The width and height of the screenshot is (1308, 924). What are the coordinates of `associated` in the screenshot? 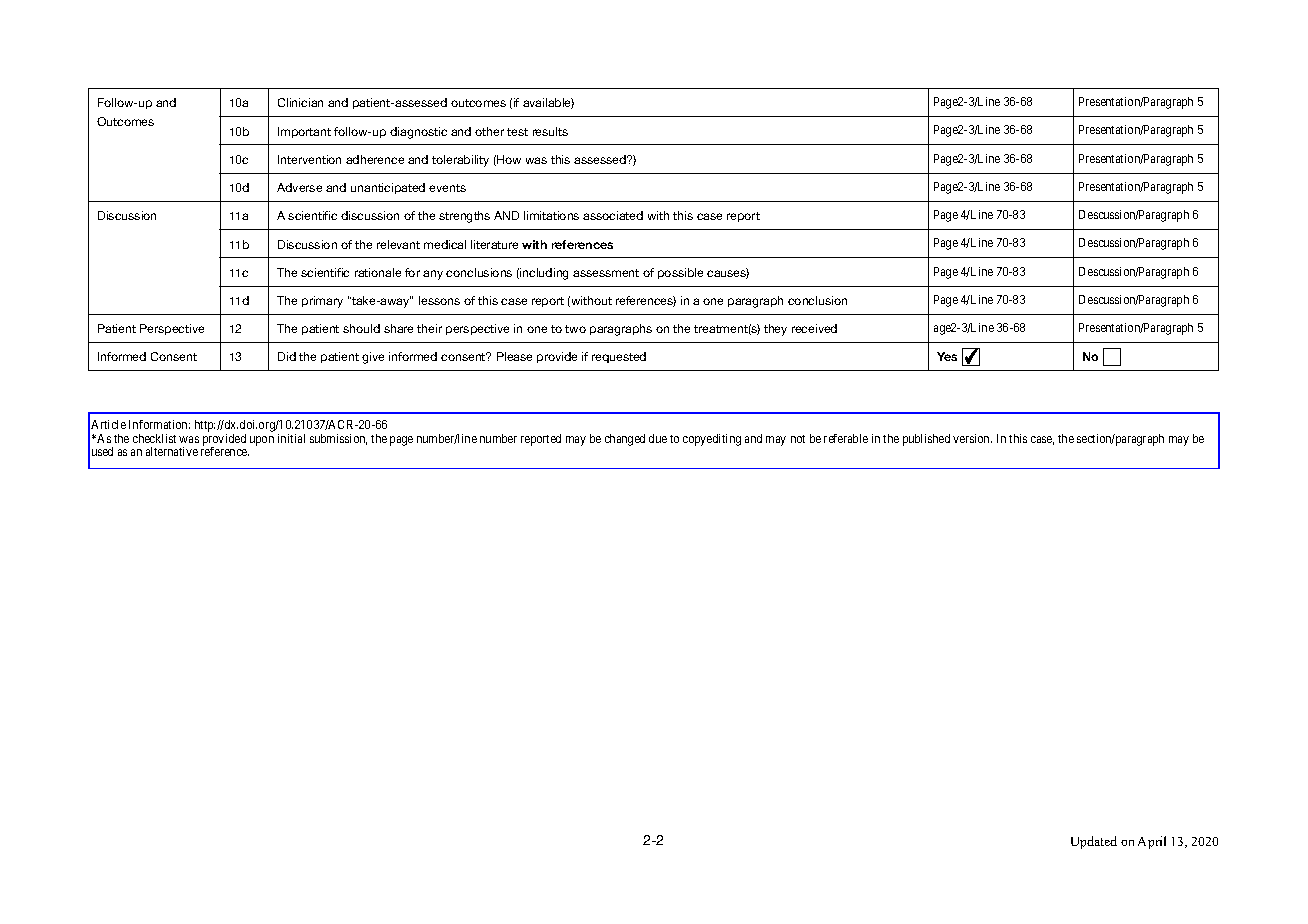 It's located at (613, 215).
